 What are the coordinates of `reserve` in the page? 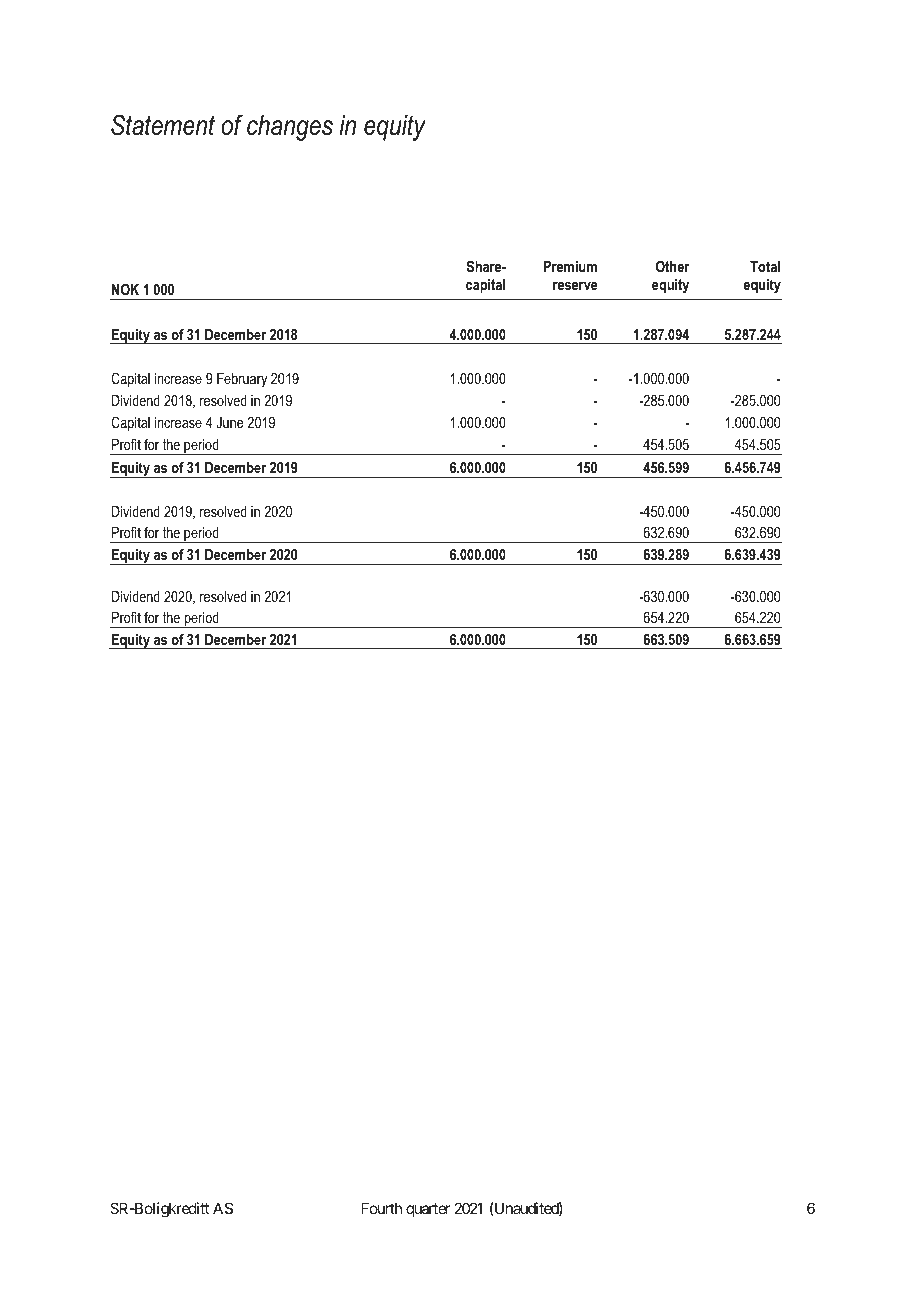 It's located at (575, 286).
